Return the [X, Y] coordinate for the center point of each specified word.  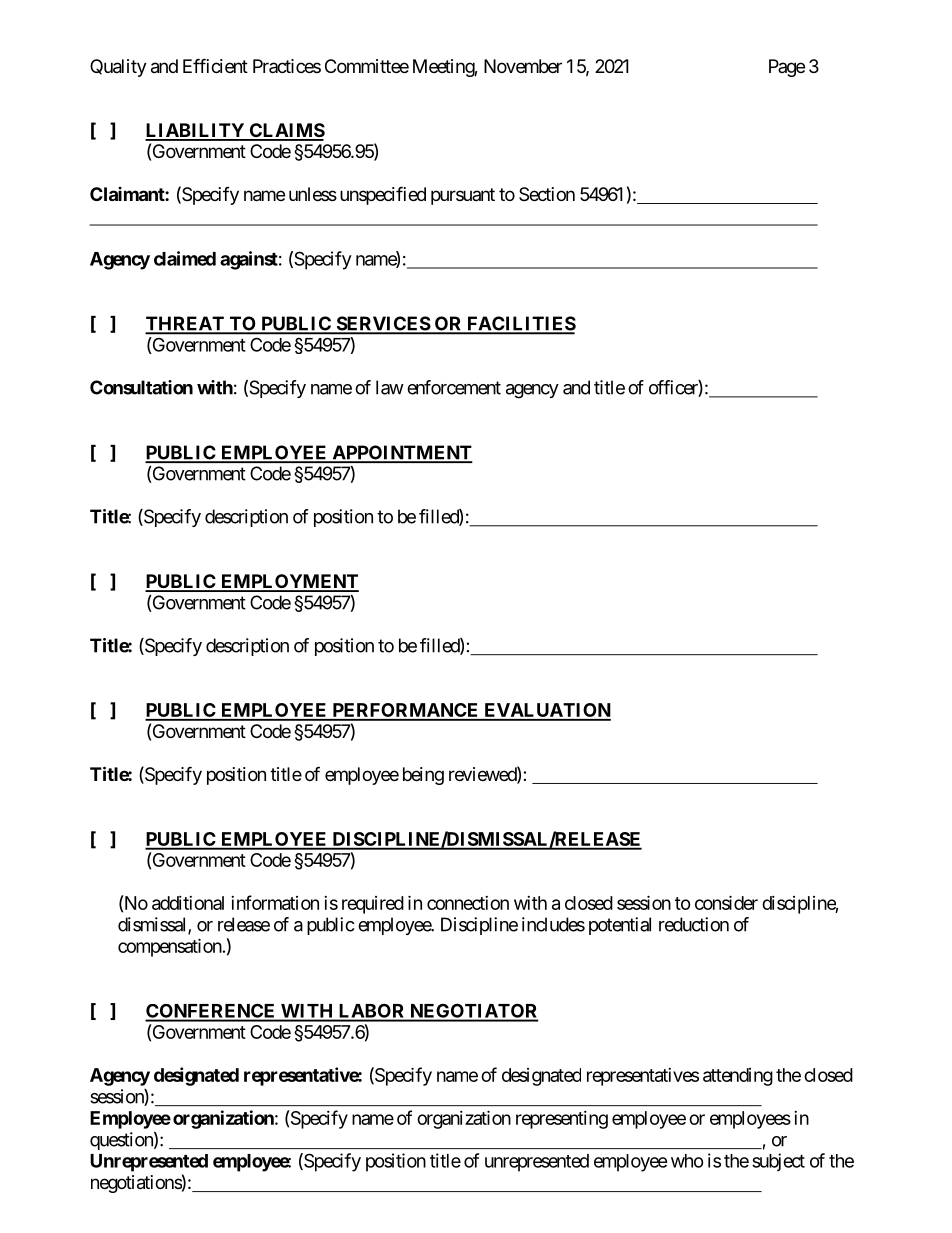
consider [726, 902]
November [523, 66]
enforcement [454, 387]
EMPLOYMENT [288, 582]
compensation [170, 947]
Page [787, 68]
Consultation [141, 387]
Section [547, 194]
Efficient [215, 65]
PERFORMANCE [405, 711]
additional [188, 903]
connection [468, 903]
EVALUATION [546, 711]
